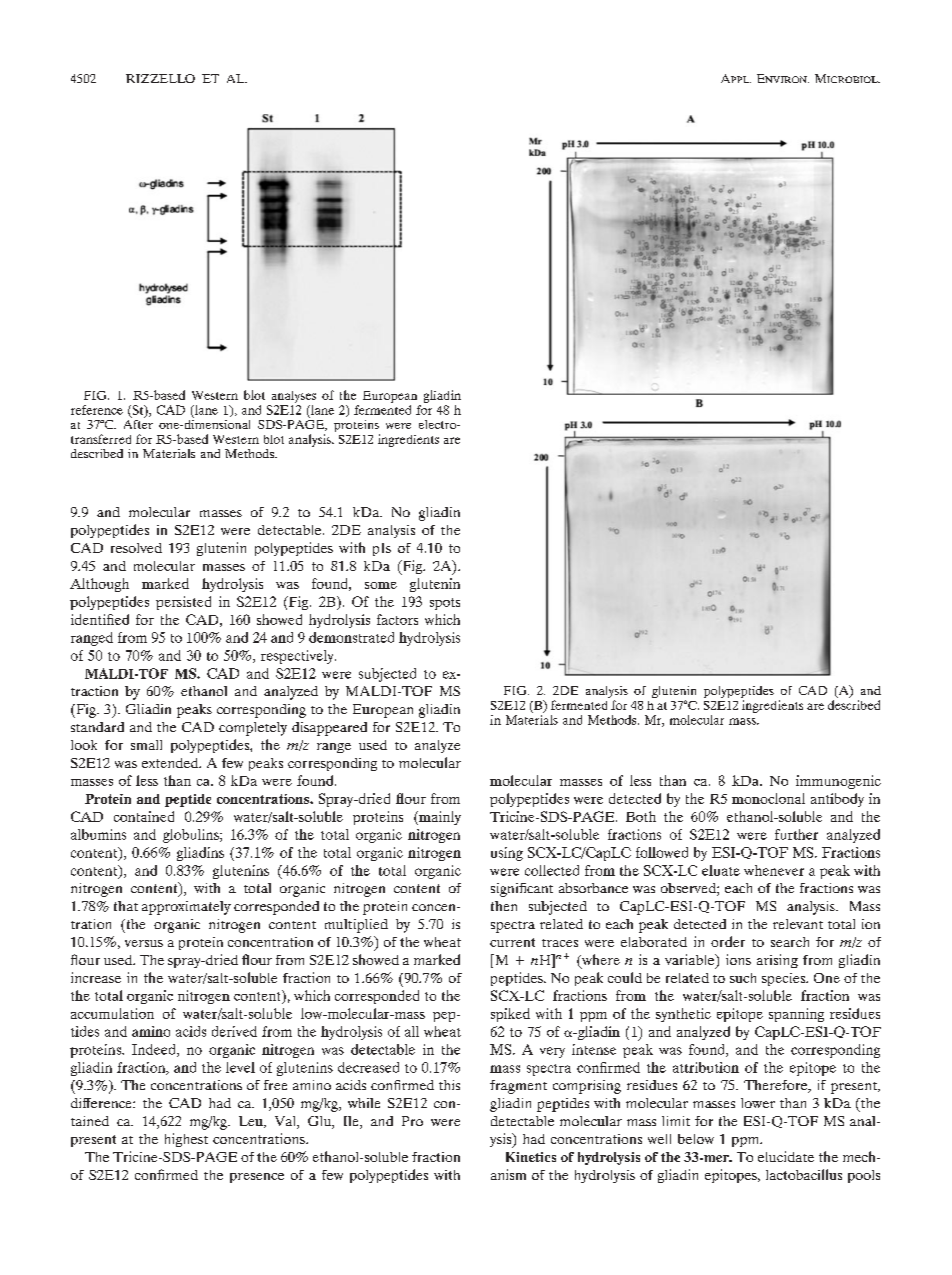 This screenshot has width=952, height=1275. I want to click on highest, so click(186, 1140).
